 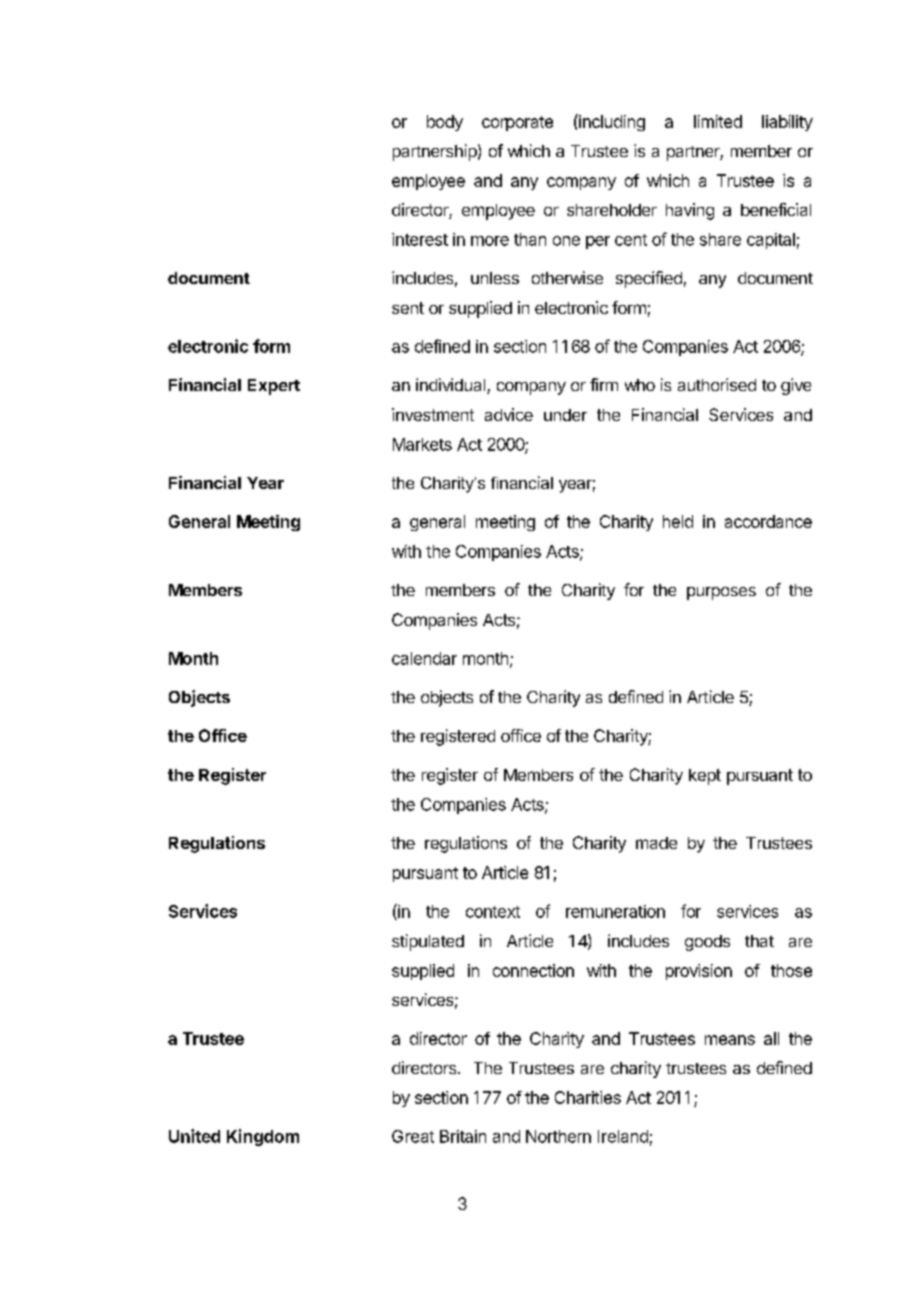 What do you see at coordinates (194, 1136) in the screenshot?
I see `United` at bounding box center [194, 1136].
